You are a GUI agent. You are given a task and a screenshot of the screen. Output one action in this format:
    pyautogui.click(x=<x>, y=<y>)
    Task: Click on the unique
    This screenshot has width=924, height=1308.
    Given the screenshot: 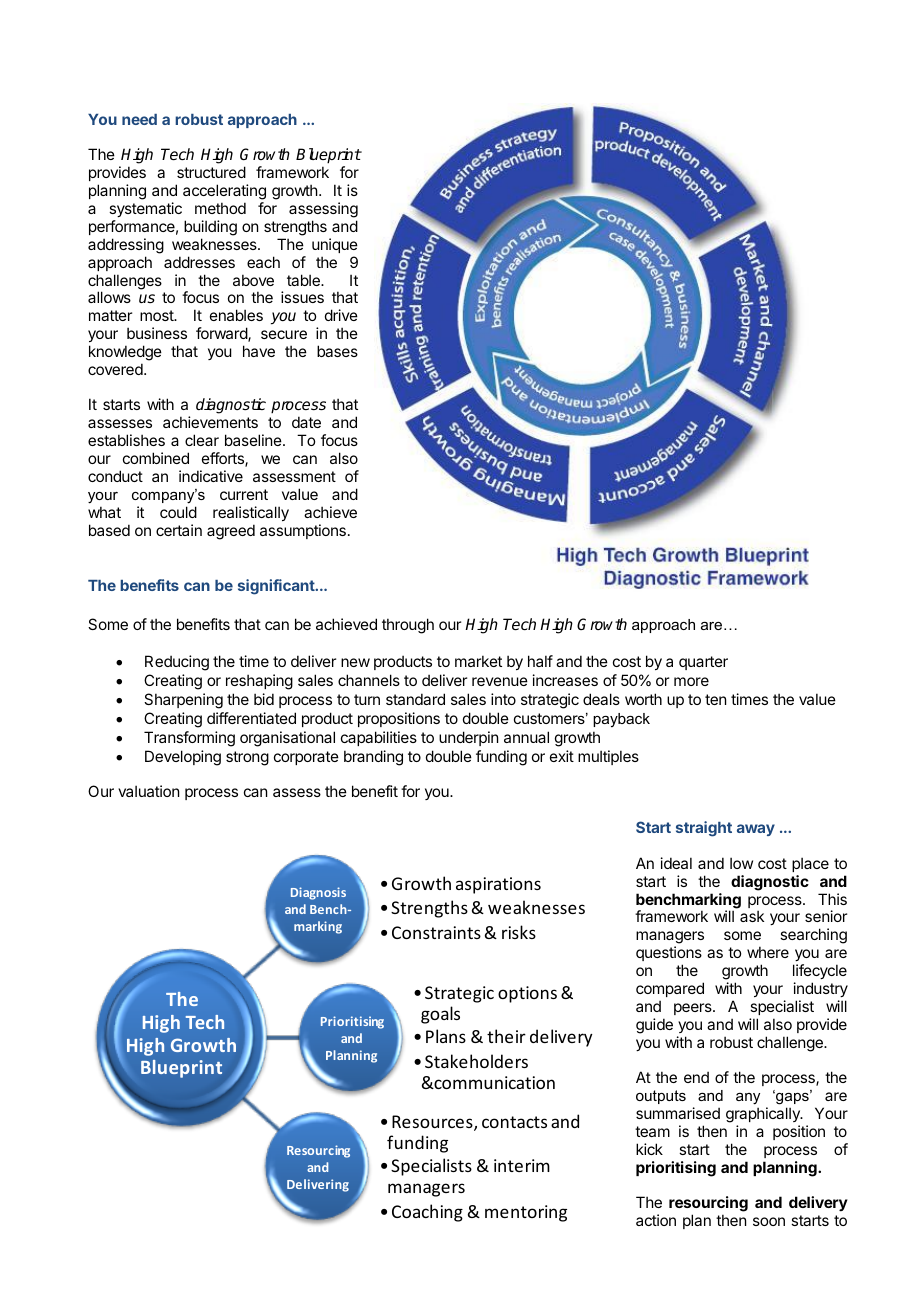 What is the action you would take?
    pyautogui.click(x=335, y=245)
